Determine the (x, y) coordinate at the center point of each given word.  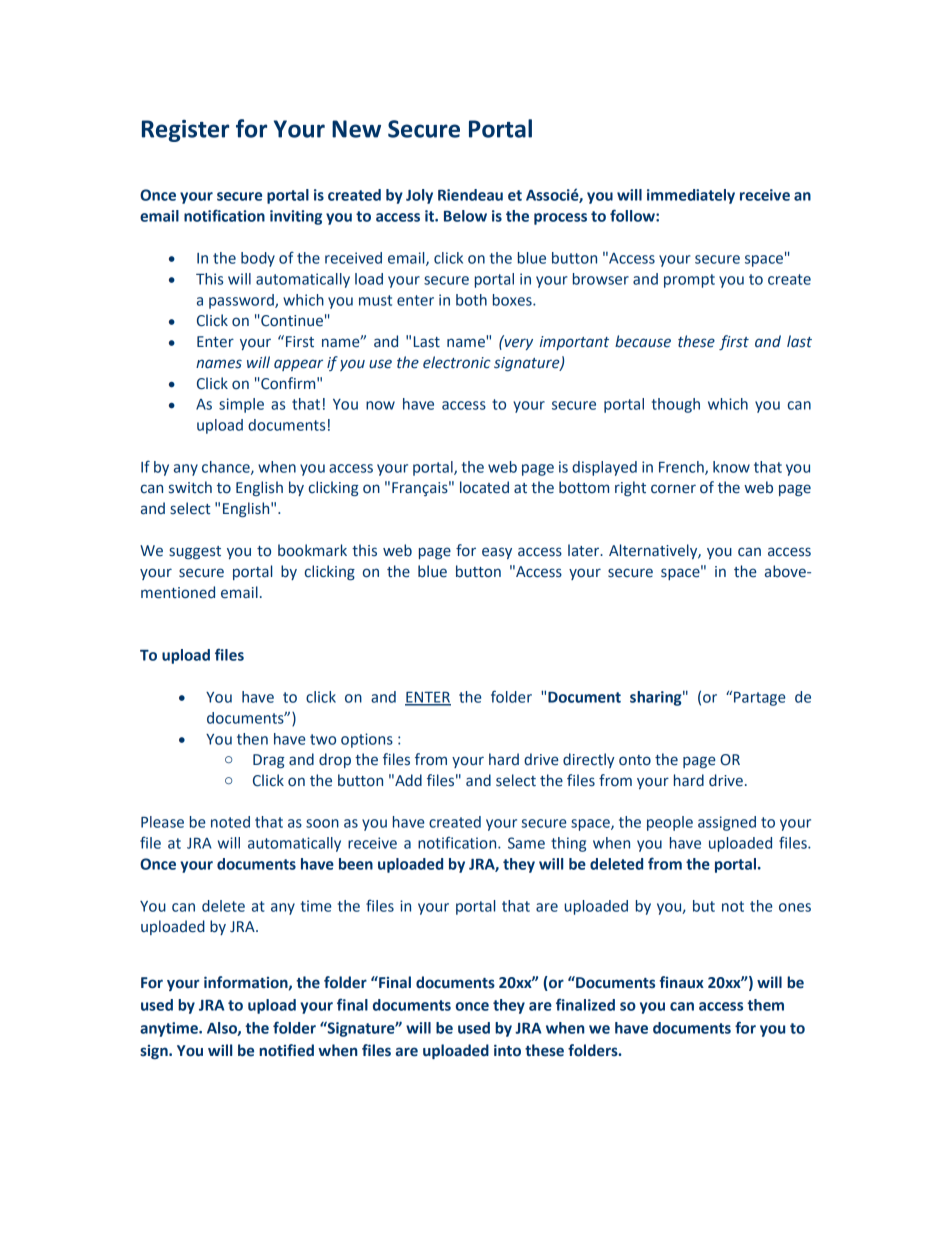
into (507, 1050)
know (731, 467)
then (252, 739)
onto (635, 760)
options (367, 740)
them (765, 1005)
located (484, 487)
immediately (691, 196)
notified (286, 1050)
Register (185, 131)
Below (465, 216)
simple (241, 405)
